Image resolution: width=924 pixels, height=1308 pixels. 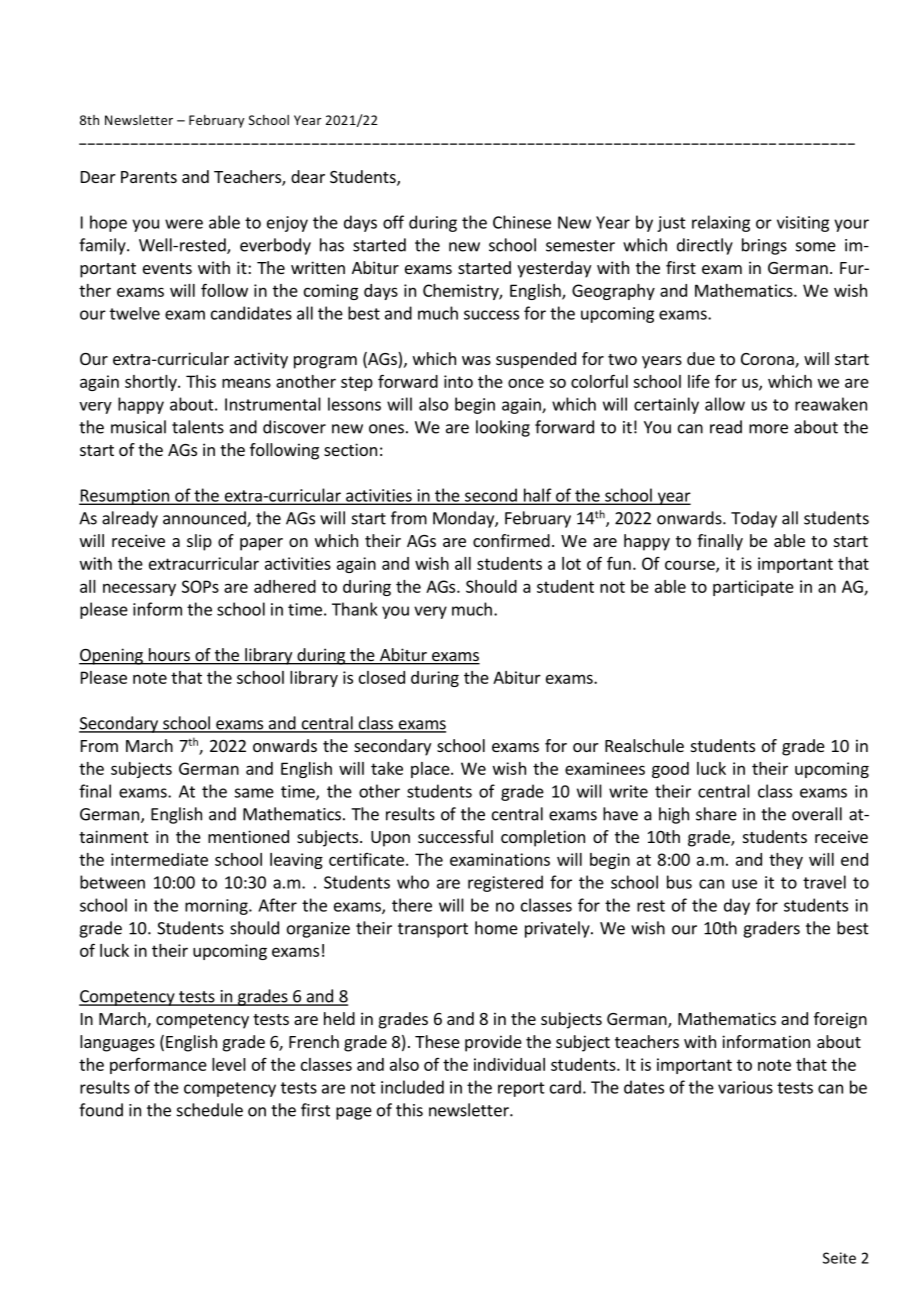 I want to click on Chinese, so click(x=522, y=222).
